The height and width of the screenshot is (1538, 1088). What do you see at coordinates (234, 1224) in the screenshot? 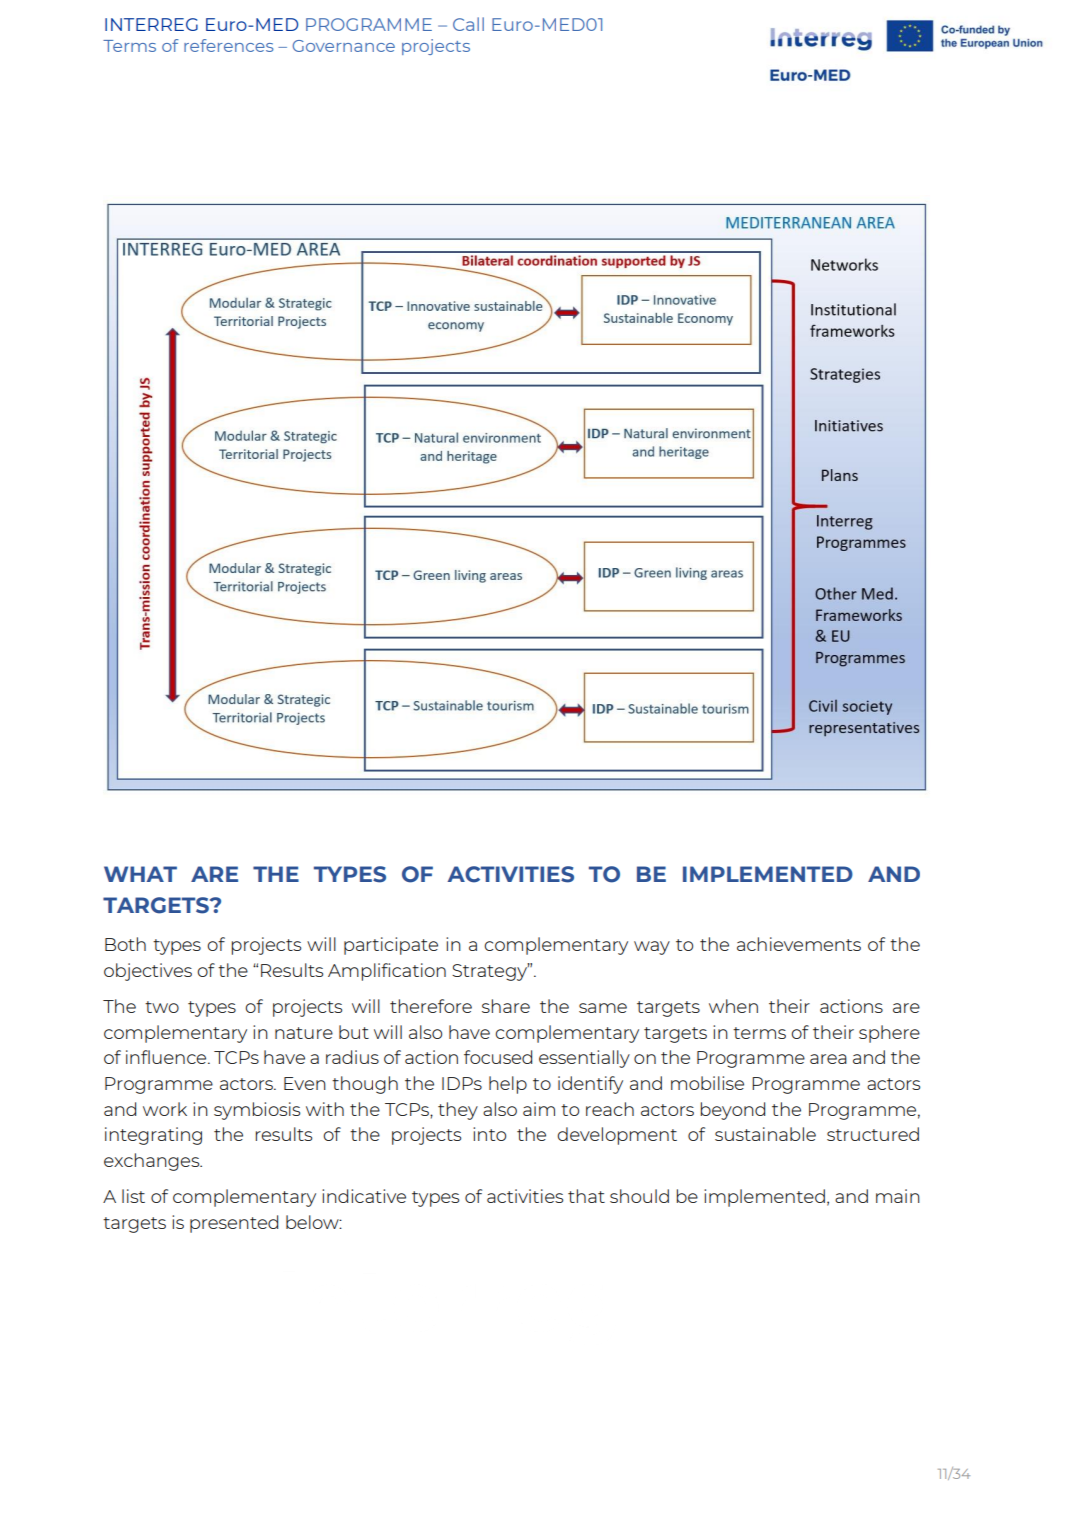
I see `presented` at bounding box center [234, 1224].
